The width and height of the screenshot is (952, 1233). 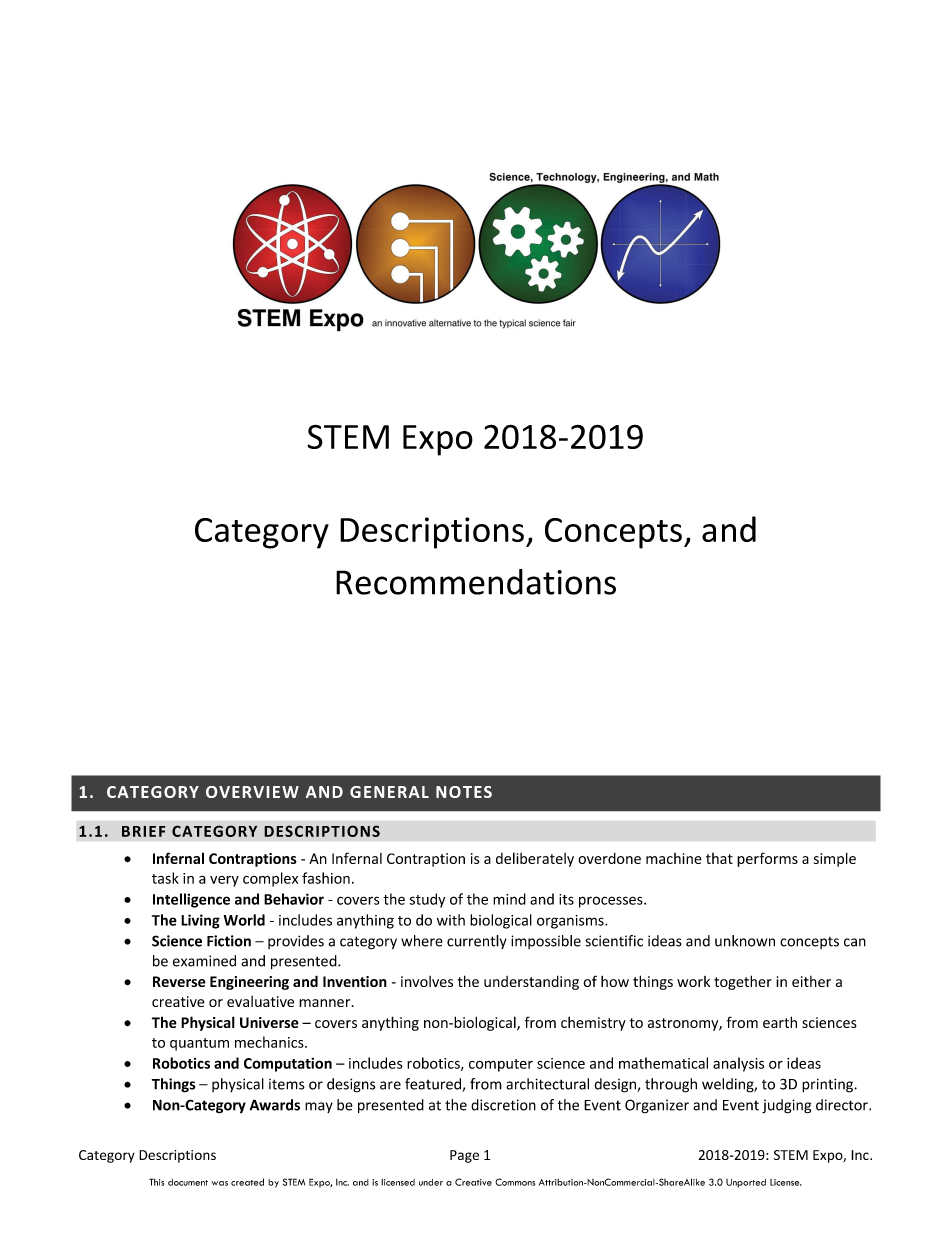 I want to click on GENERAL, so click(x=389, y=792).
